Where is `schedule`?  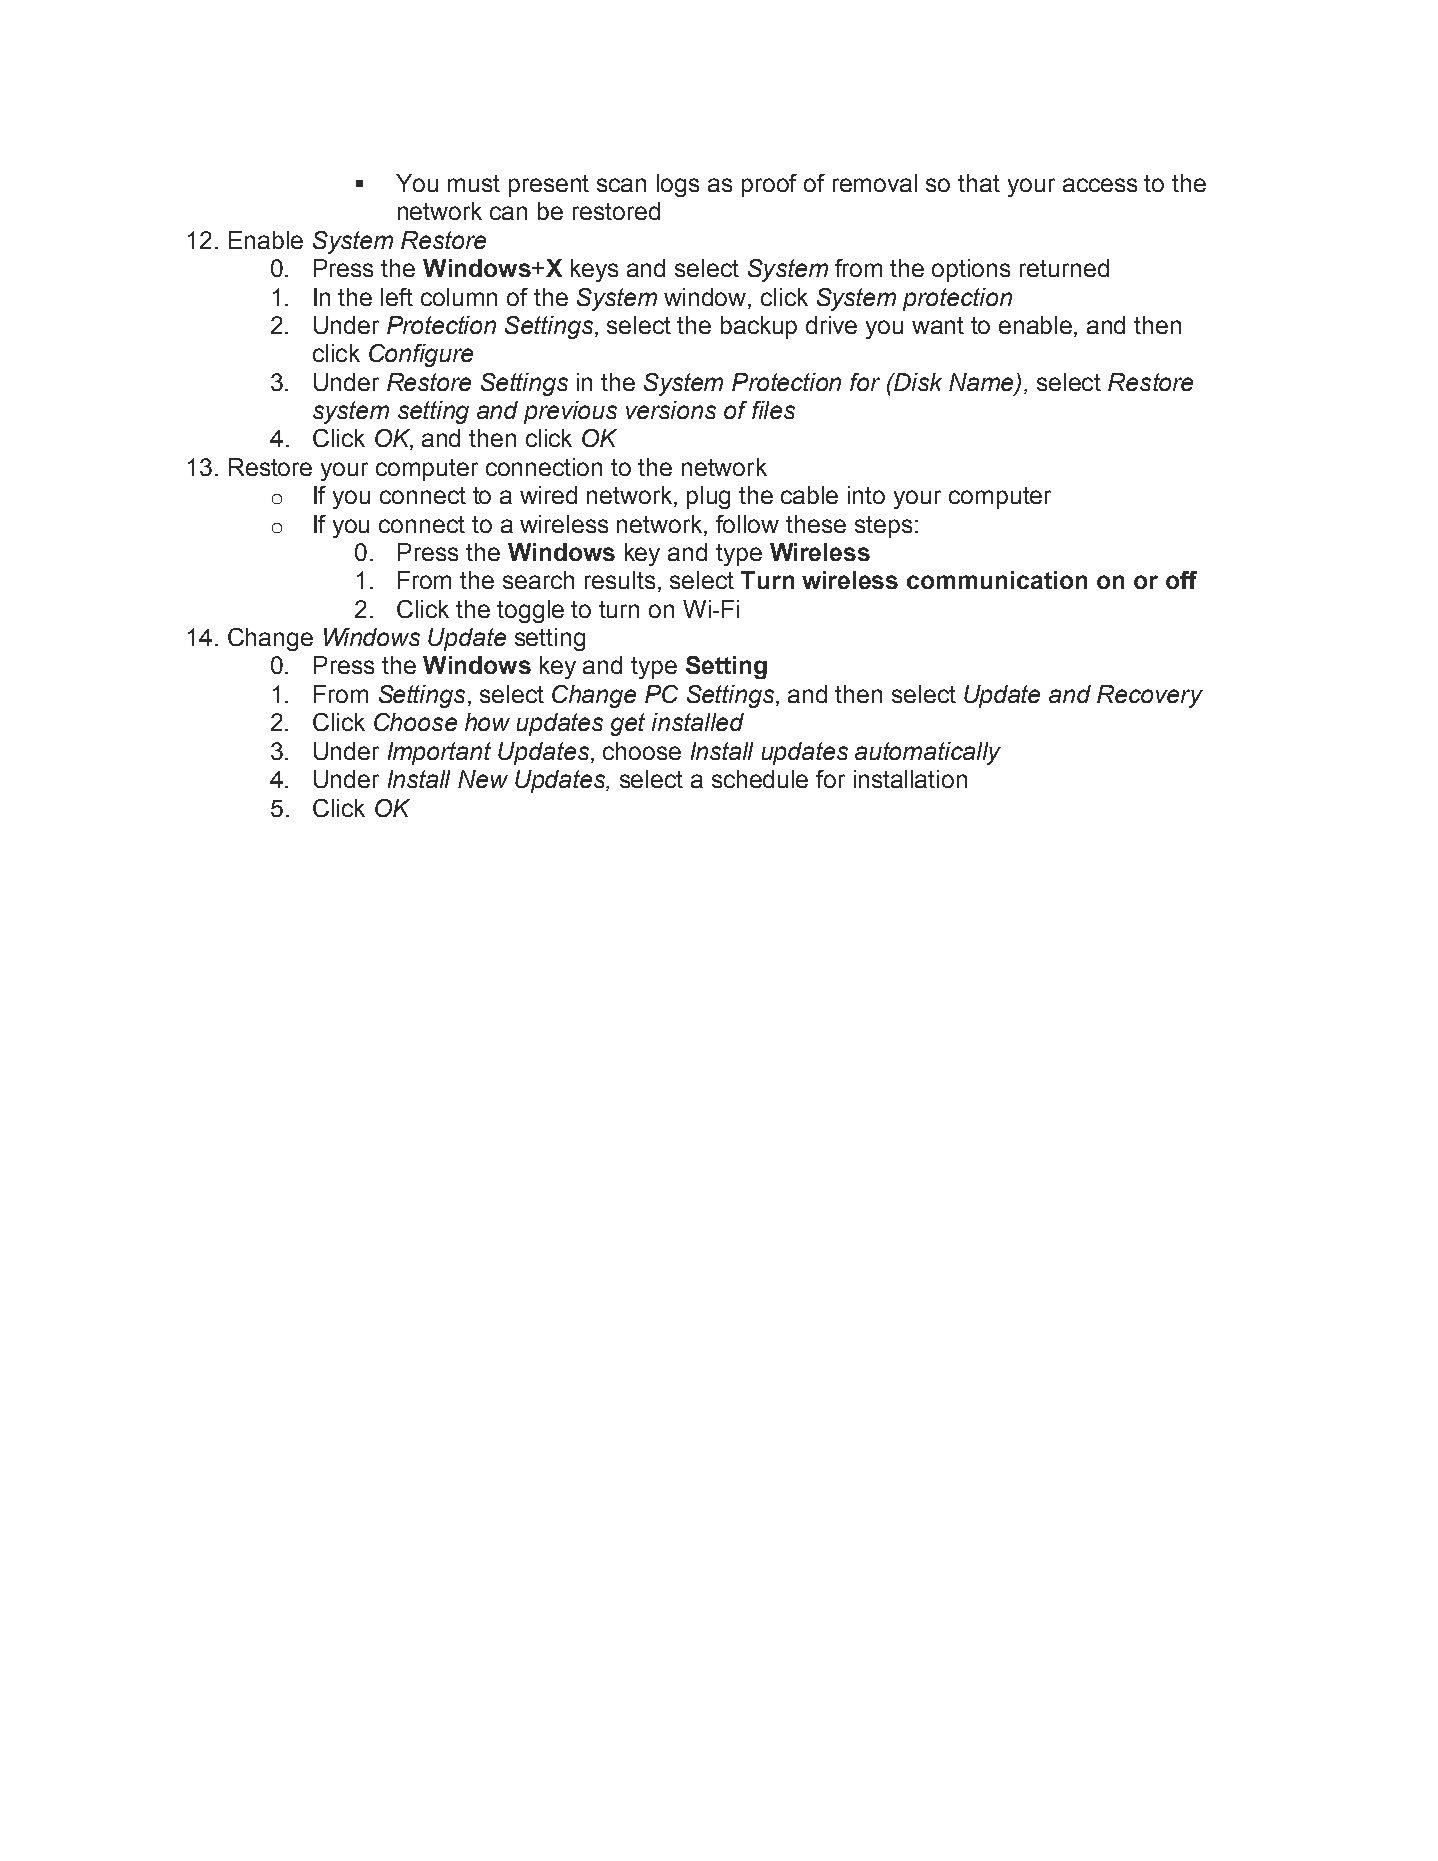 schedule is located at coordinates (760, 779).
